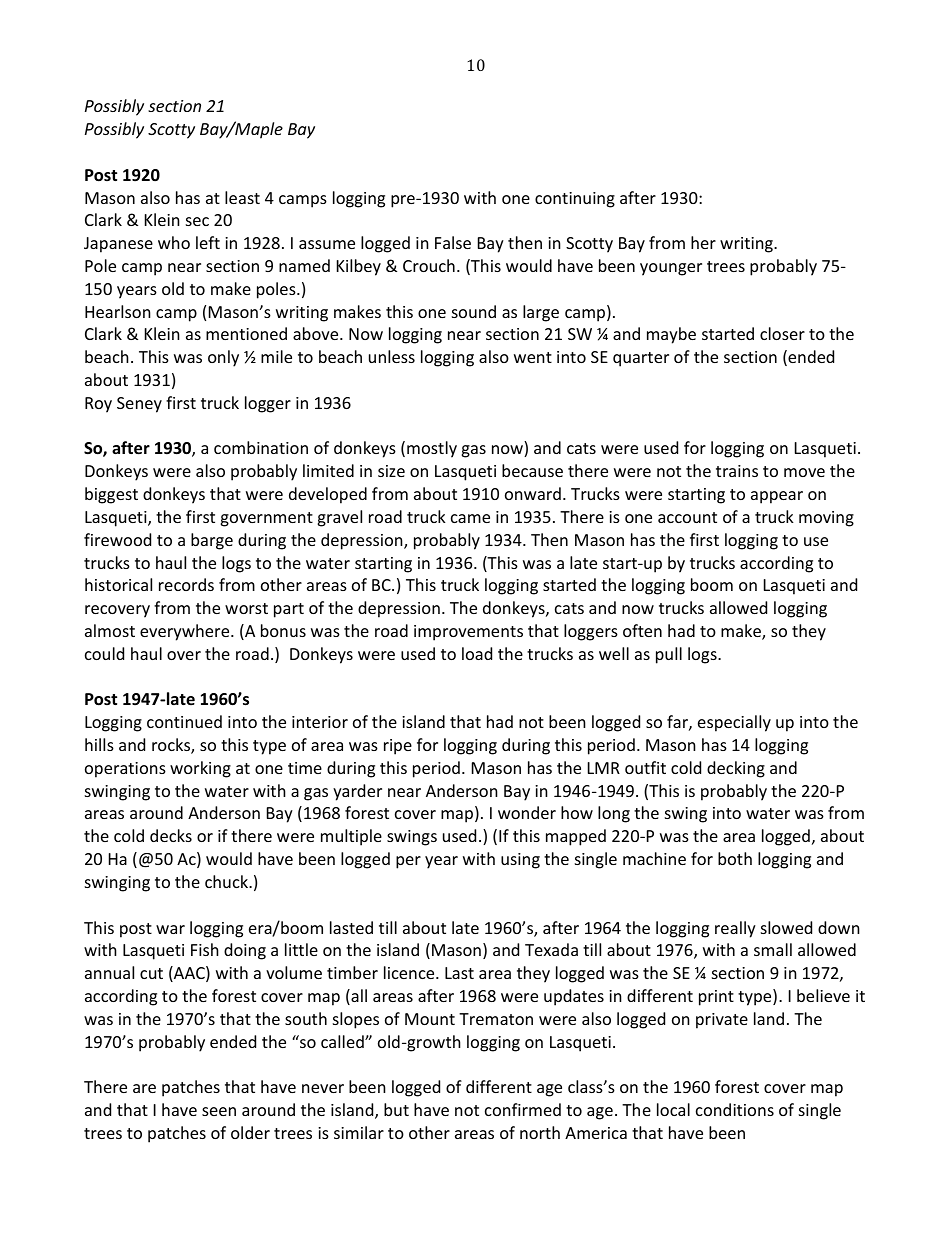  Describe the element at coordinates (671, 269) in the screenshot. I see `younger` at that location.
